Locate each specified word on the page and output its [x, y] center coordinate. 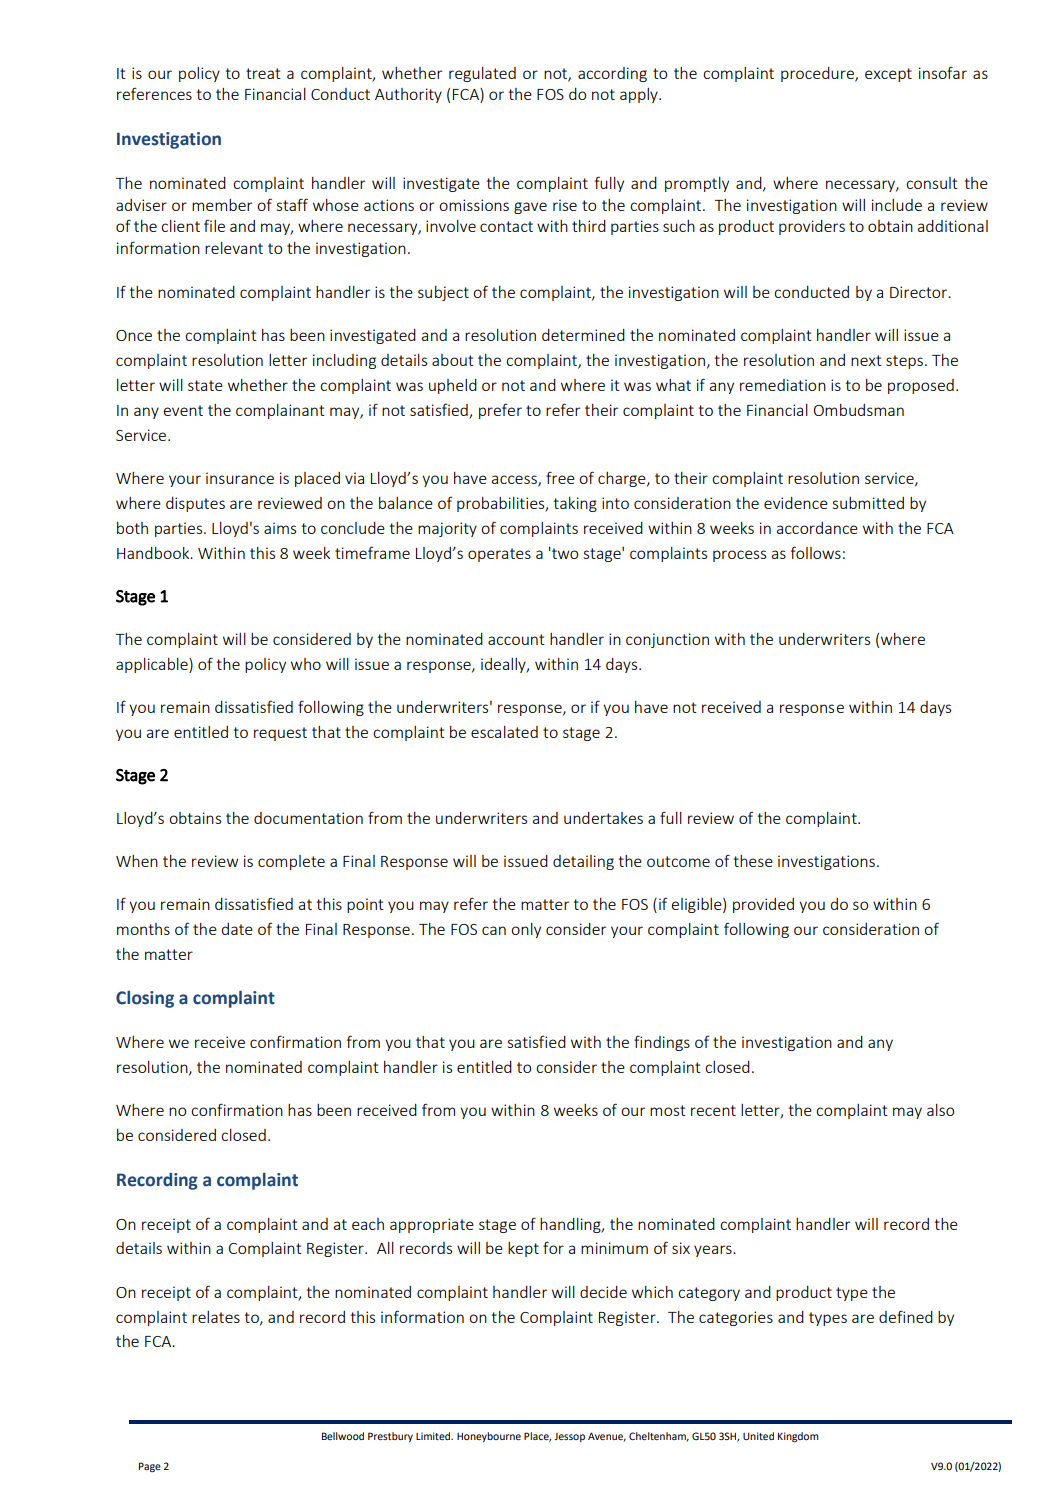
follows [816, 552]
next [866, 360]
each [368, 1224]
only [526, 930]
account [516, 639]
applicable [153, 665]
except [888, 75]
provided [763, 905]
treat [263, 73]
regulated [482, 74]
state [205, 385]
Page [150, 1467]
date [237, 929]
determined [583, 335]
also [940, 1110]
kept [523, 1249]
